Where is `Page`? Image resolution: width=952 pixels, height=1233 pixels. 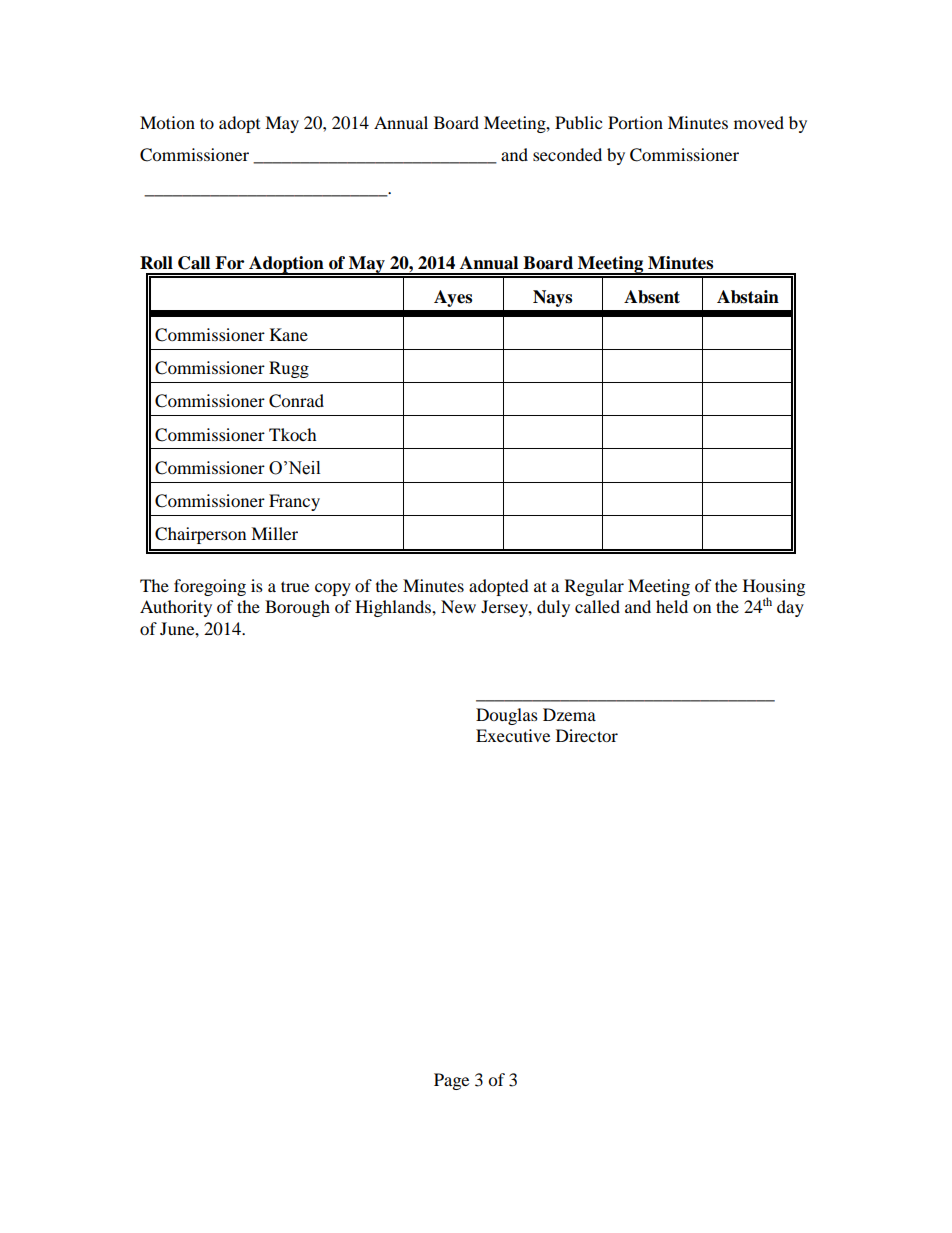 Page is located at coordinates (451, 1081).
